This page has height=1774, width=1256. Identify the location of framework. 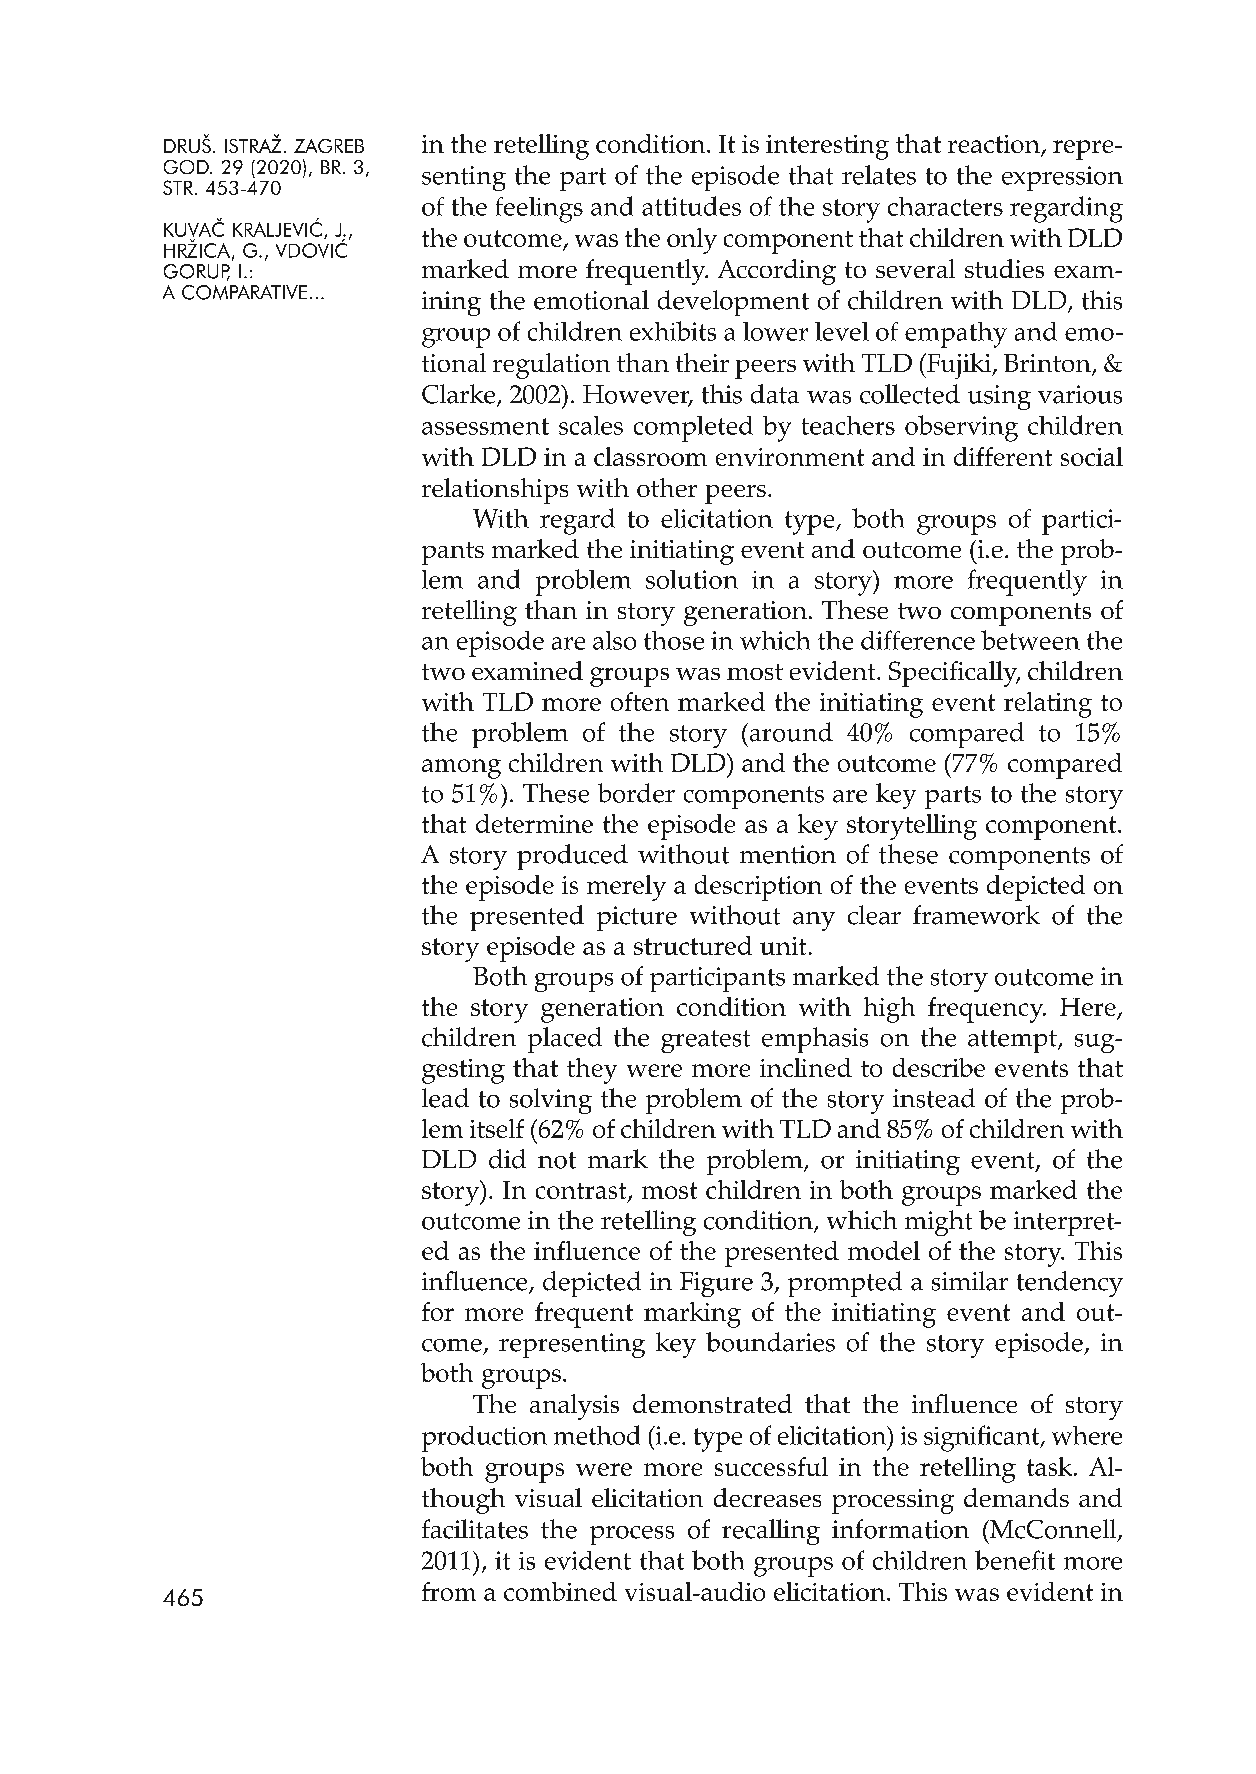
(976, 915).
